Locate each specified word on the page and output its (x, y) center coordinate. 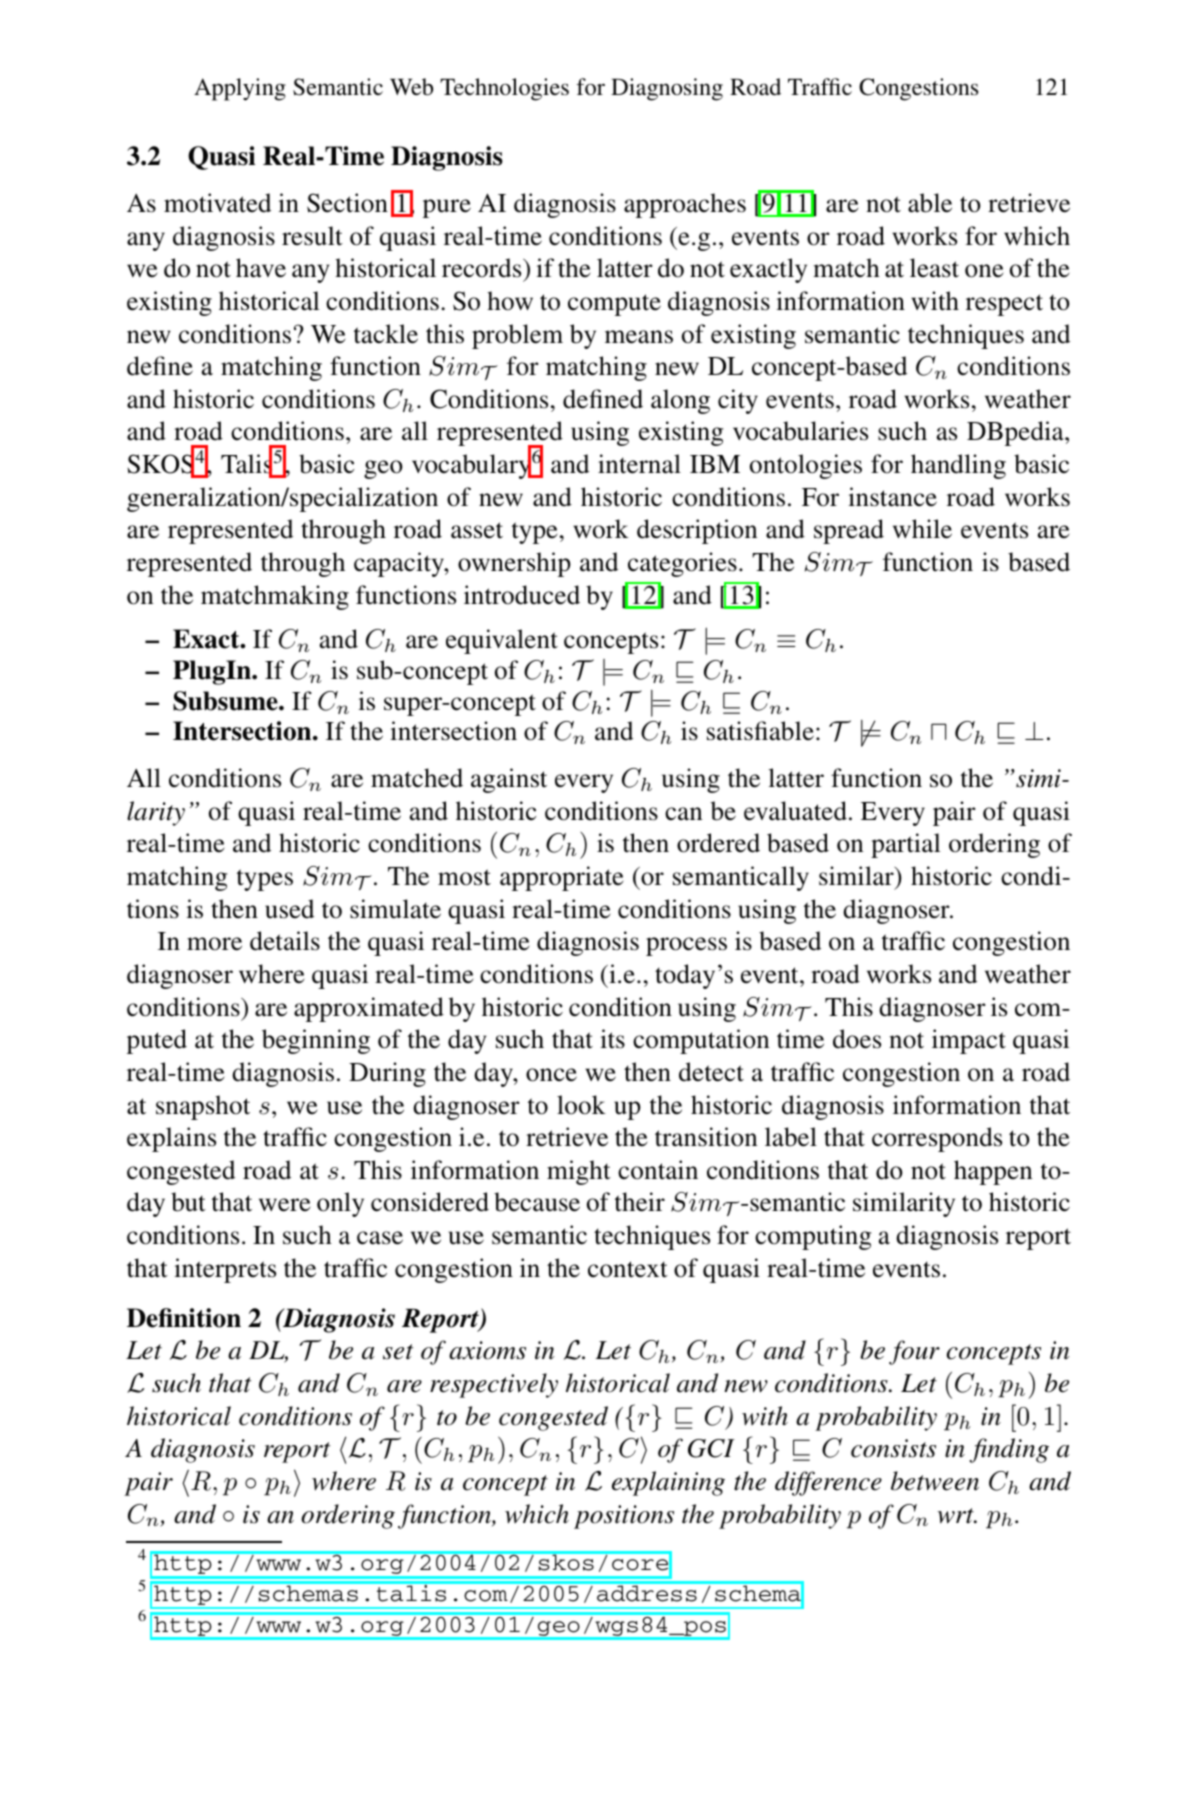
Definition (184, 1318)
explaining (668, 1483)
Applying (240, 89)
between (935, 1481)
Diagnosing (667, 89)
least (934, 268)
